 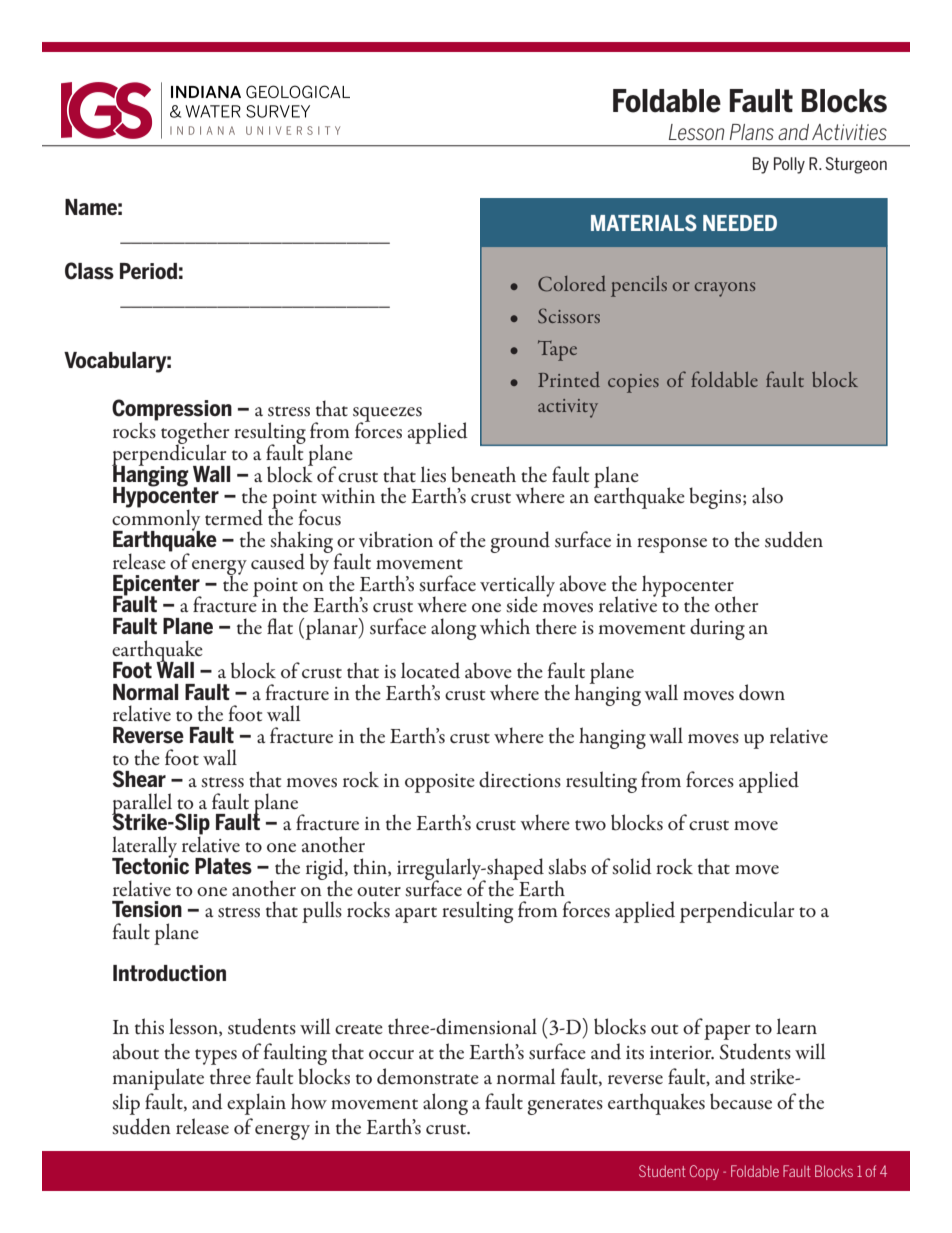 What do you see at coordinates (717, 629) in the document?
I see `during` at bounding box center [717, 629].
